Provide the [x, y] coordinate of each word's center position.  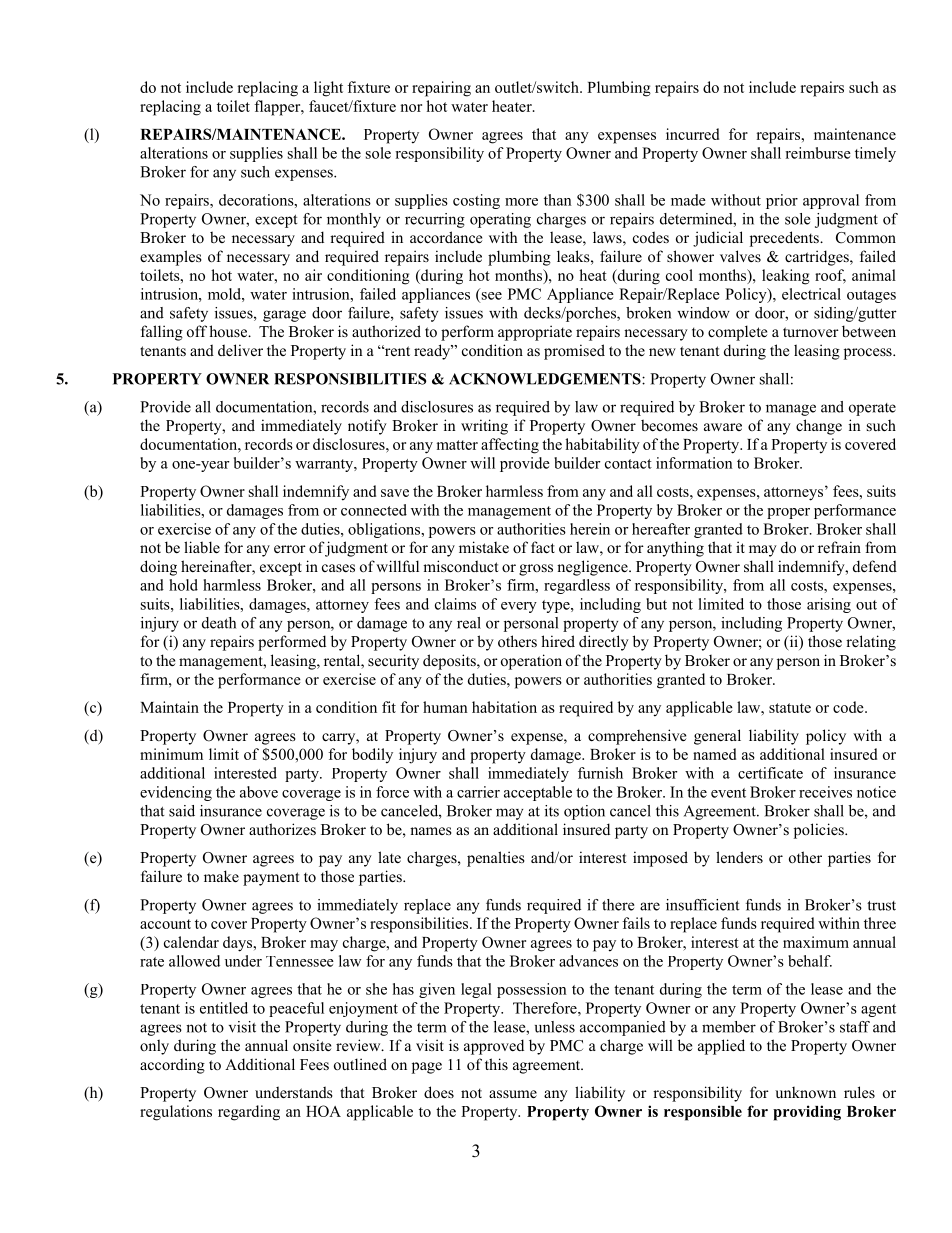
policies [820, 831]
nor [411, 108]
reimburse [818, 153]
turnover [811, 332]
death [219, 623]
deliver [240, 350]
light [328, 89]
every [519, 607]
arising [829, 605]
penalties [496, 859]
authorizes [282, 829]
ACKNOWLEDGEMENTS [546, 379]
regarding [249, 1113]
